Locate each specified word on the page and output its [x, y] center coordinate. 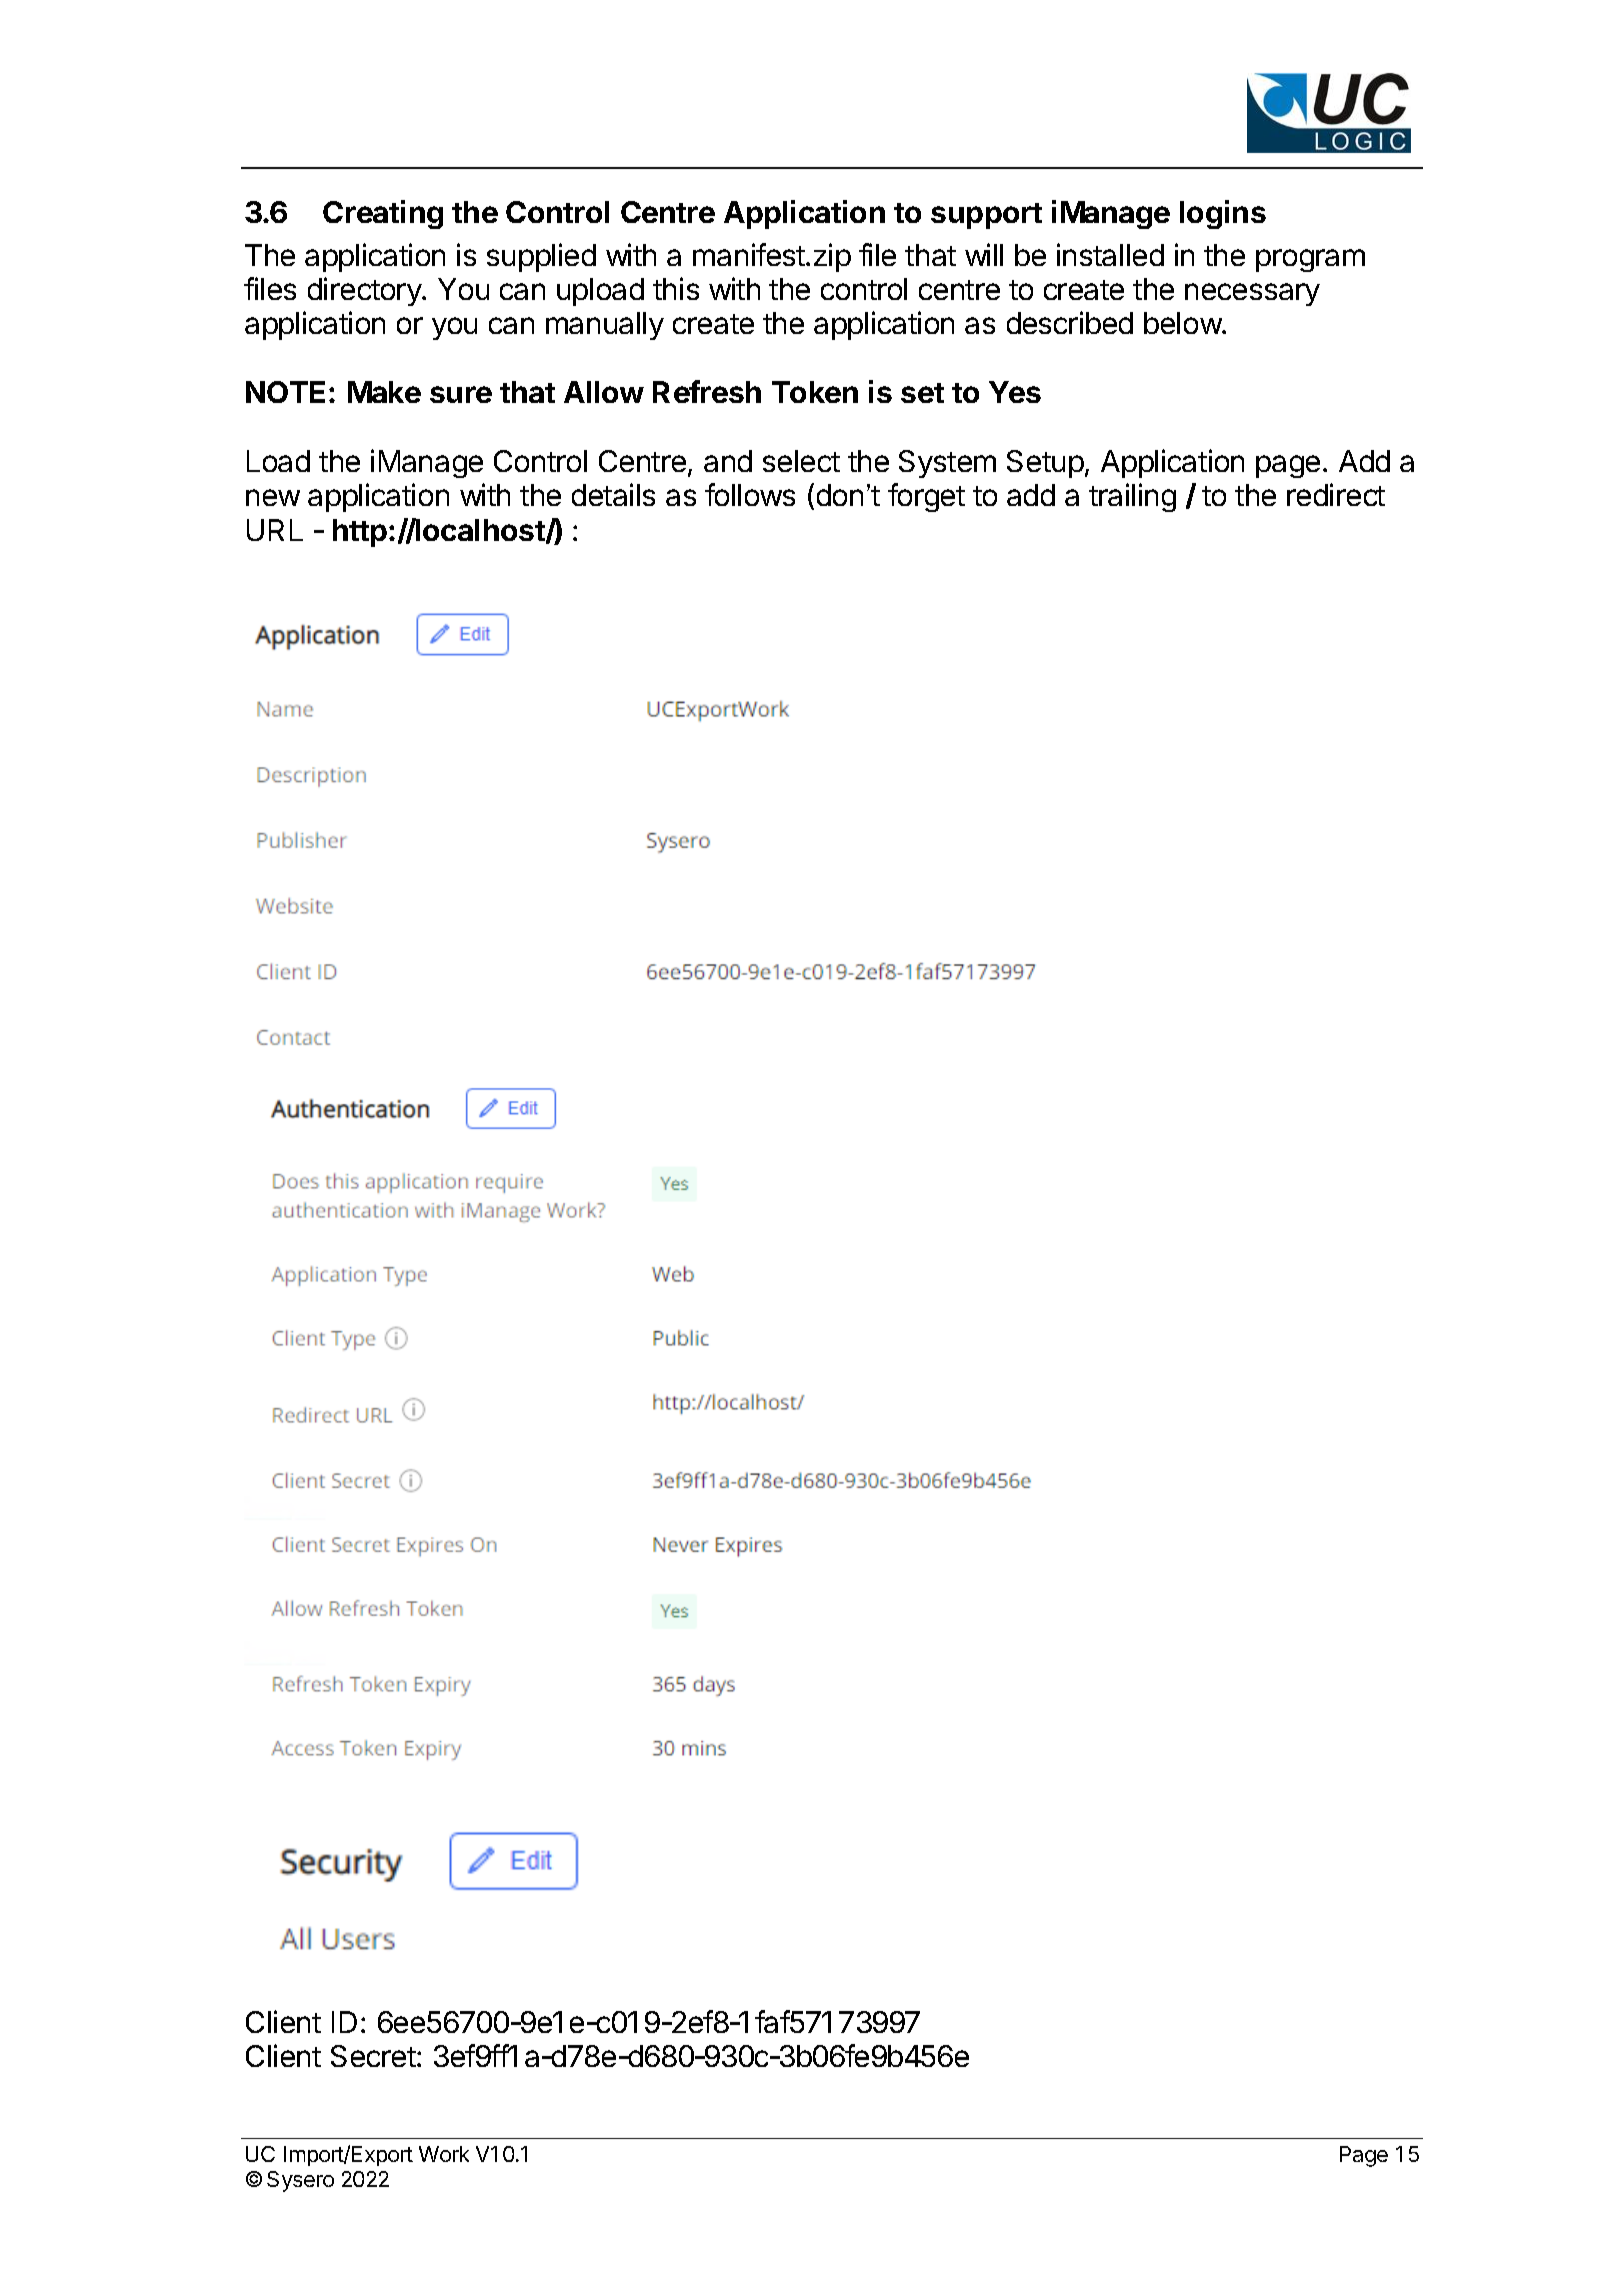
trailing [1132, 497]
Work [444, 2154]
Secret [374, 2056]
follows [750, 494]
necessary [1252, 294]
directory [365, 291]
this [676, 288]
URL [275, 530]
